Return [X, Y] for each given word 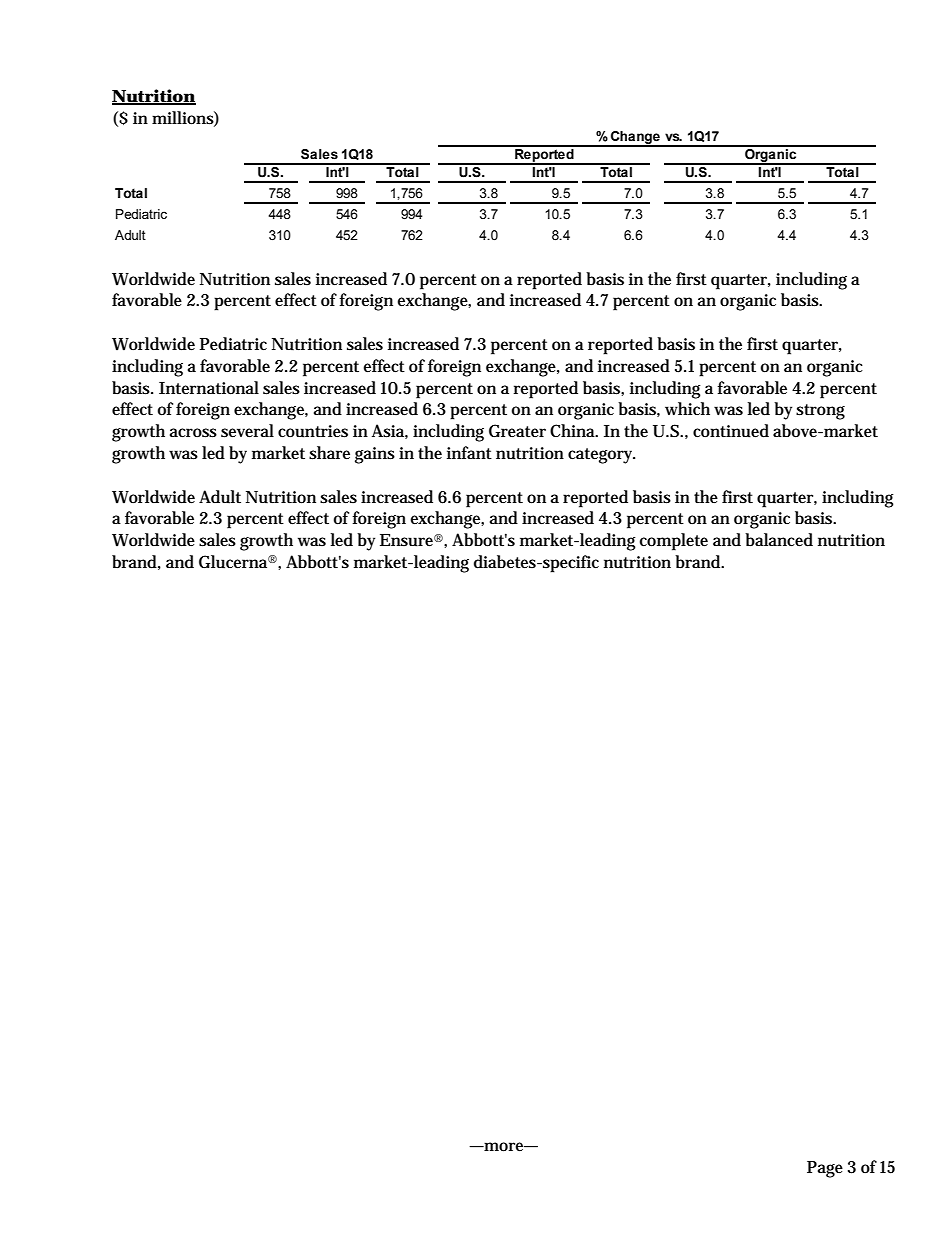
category [601, 456]
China [574, 430]
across [193, 433]
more [504, 1147]
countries [313, 431]
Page [825, 1169]
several [247, 431]
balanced [779, 540]
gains [375, 455]
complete [674, 542]
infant [469, 453]
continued [731, 431]
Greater [517, 431]
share [329, 453]
